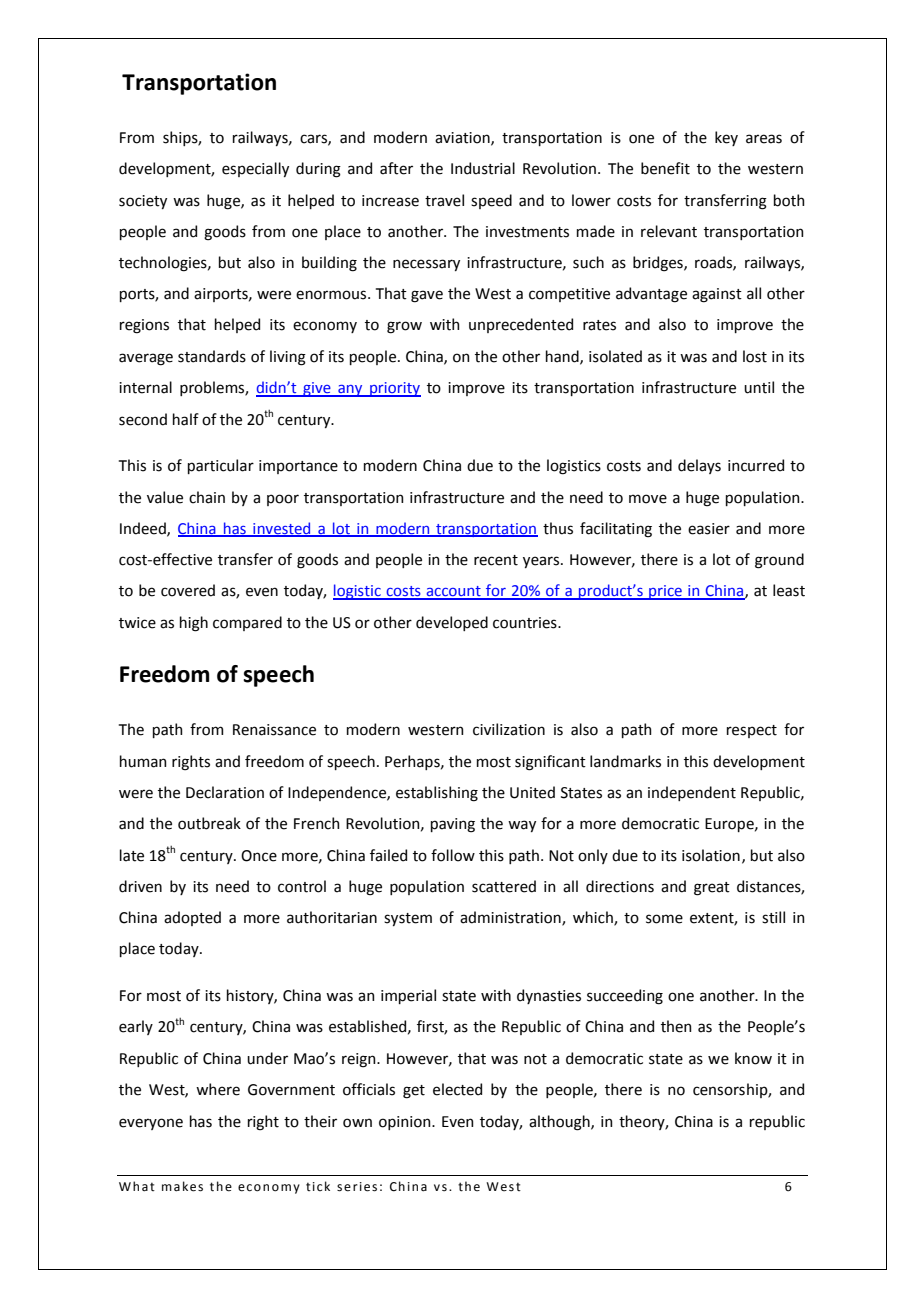 Image resolution: width=924 pixels, height=1307 pixels. I want to click on developed, so click(452, 623).
